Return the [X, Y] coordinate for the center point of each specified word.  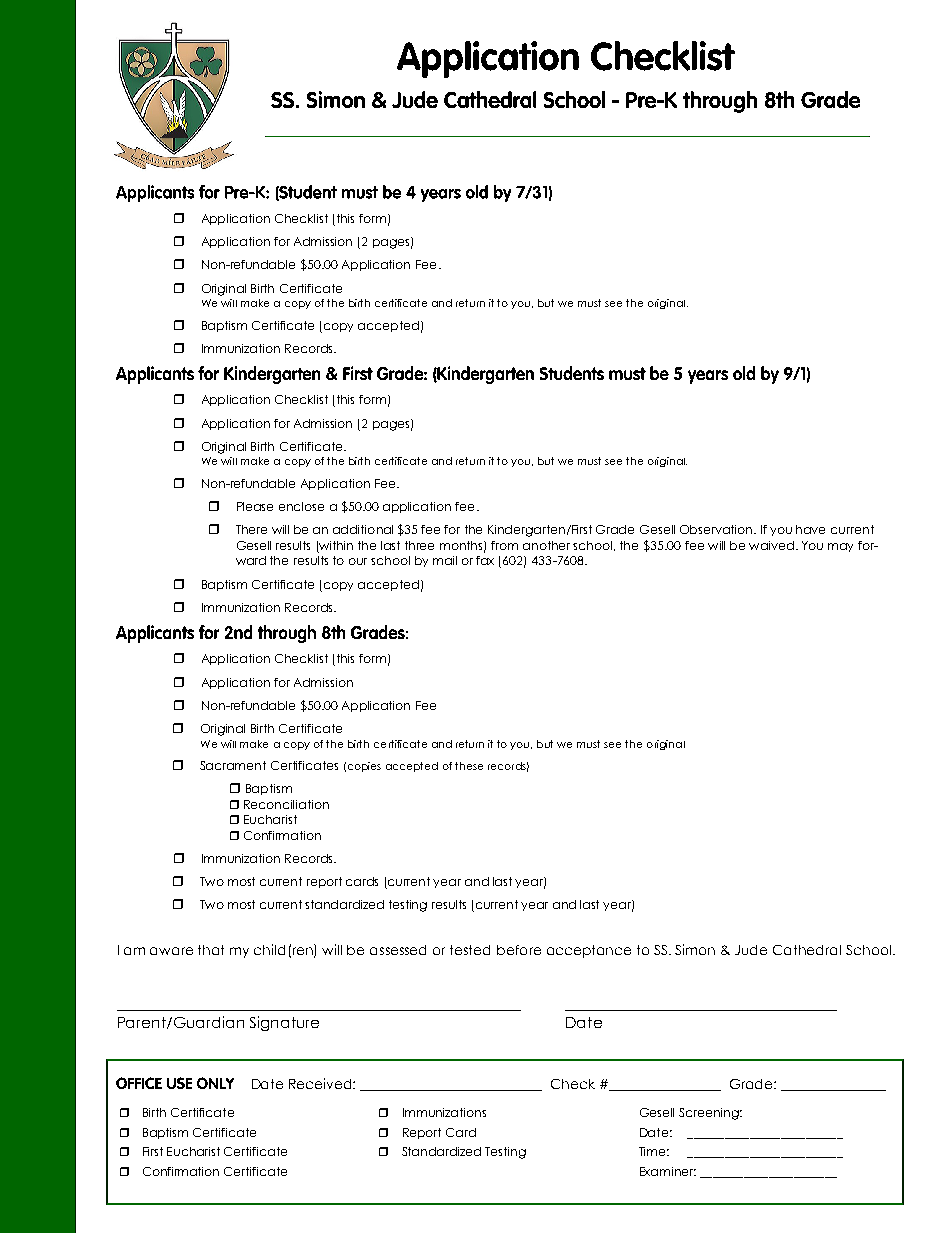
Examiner [668, 1171]
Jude [751, 950]
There [251, 529]
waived [771, 545]
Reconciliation [286, 804]
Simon [695, 949]
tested [470, 950]
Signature [284, 1023]
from [504, 545]
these [469, 766]
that [211, 950]
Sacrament [233, 765]
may [840, 547]
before [519, 950]
